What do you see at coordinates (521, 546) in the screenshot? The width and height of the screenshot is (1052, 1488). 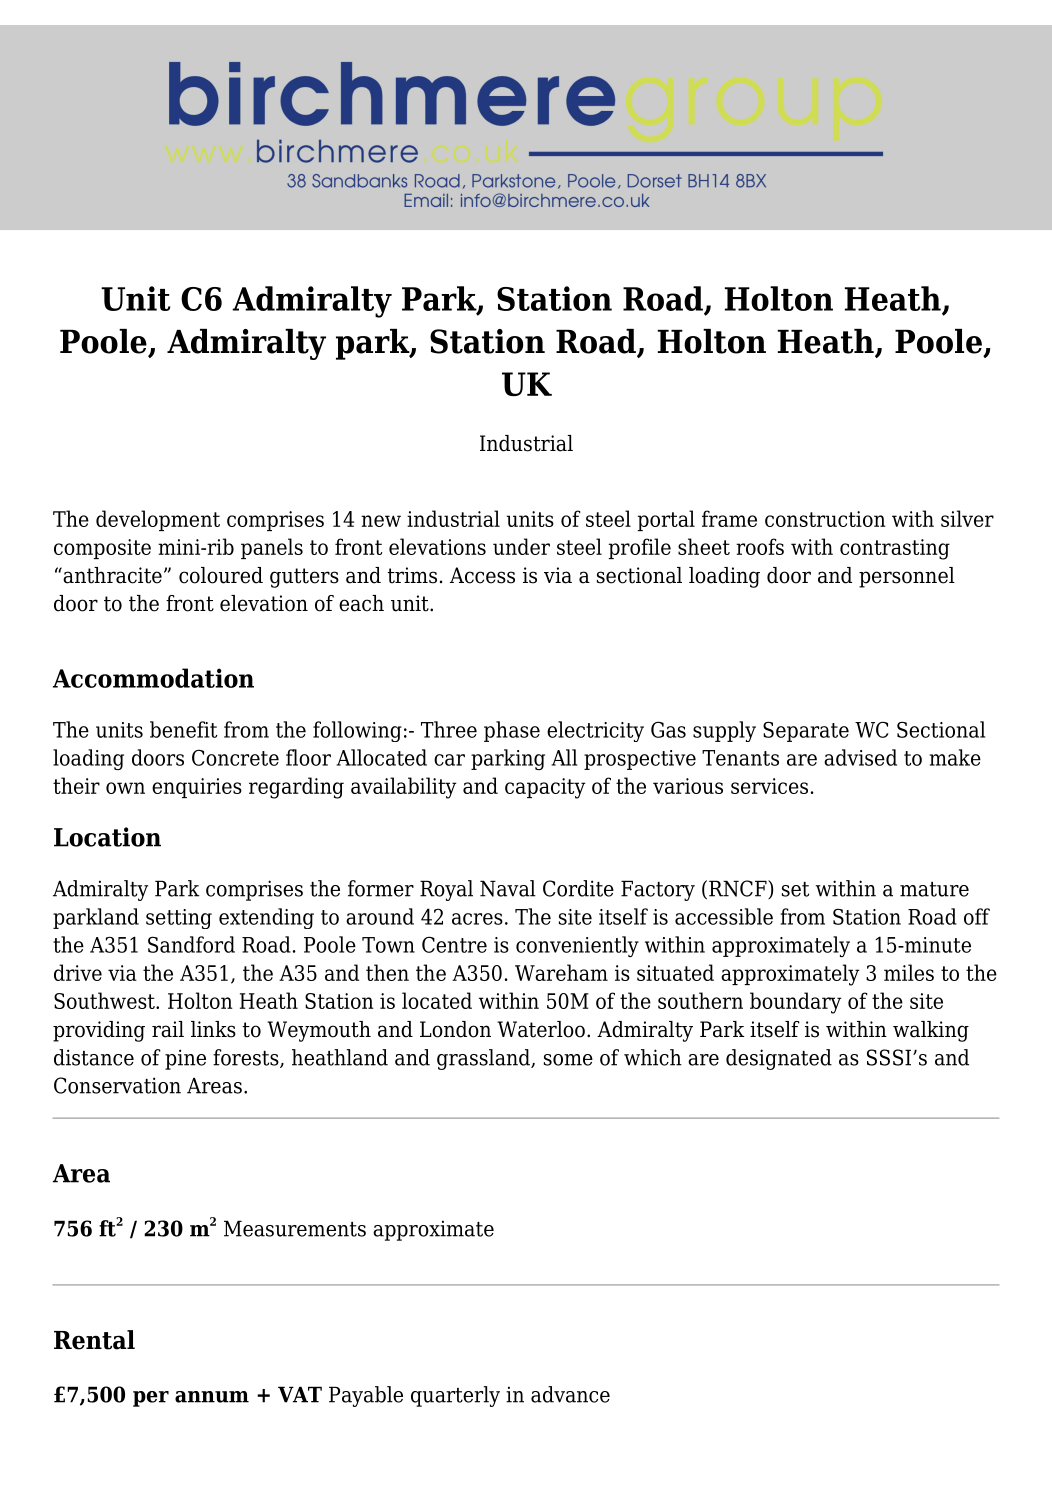 I see `under` at bounding box center [521, 546].
